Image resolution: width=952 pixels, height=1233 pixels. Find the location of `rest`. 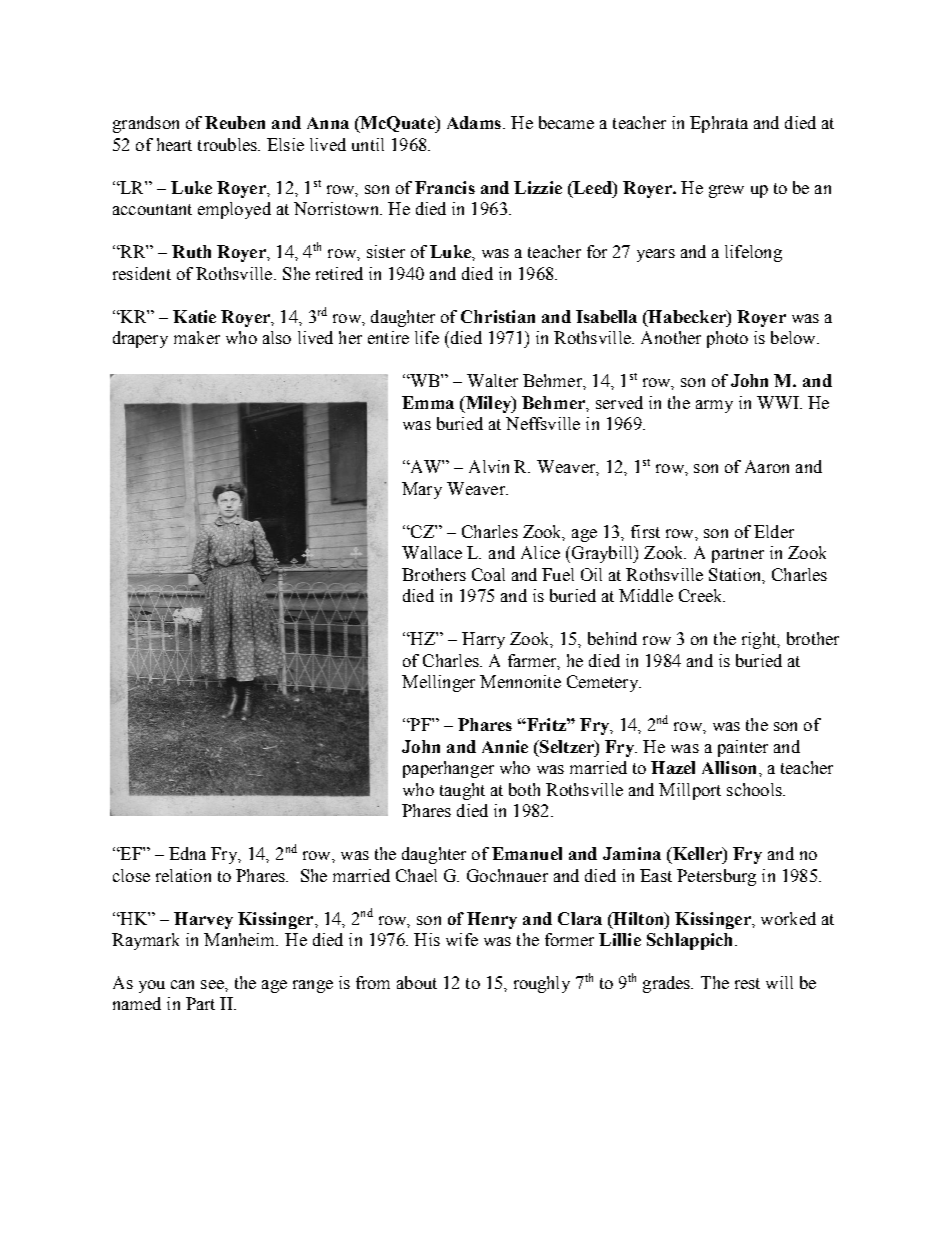

rest is located at coordinates (747, 983).
